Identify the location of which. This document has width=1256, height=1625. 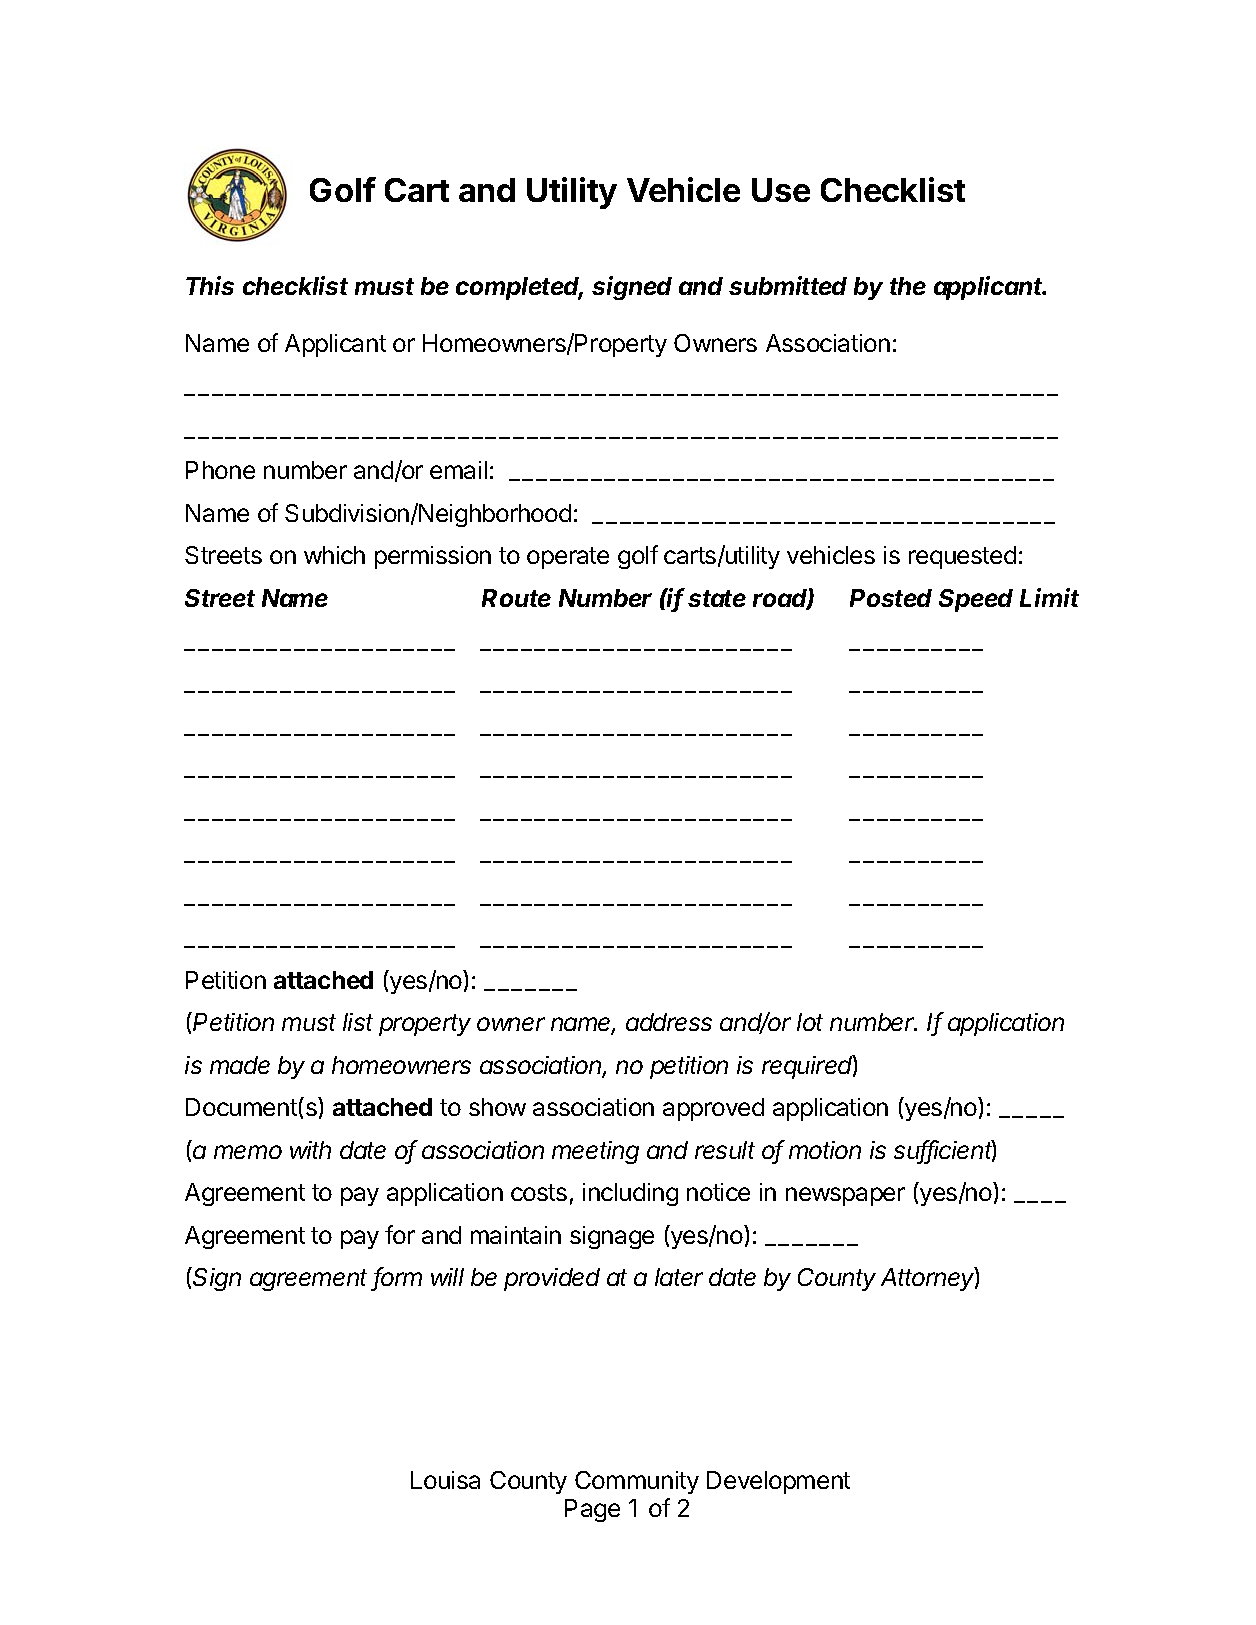
(334, 555).
